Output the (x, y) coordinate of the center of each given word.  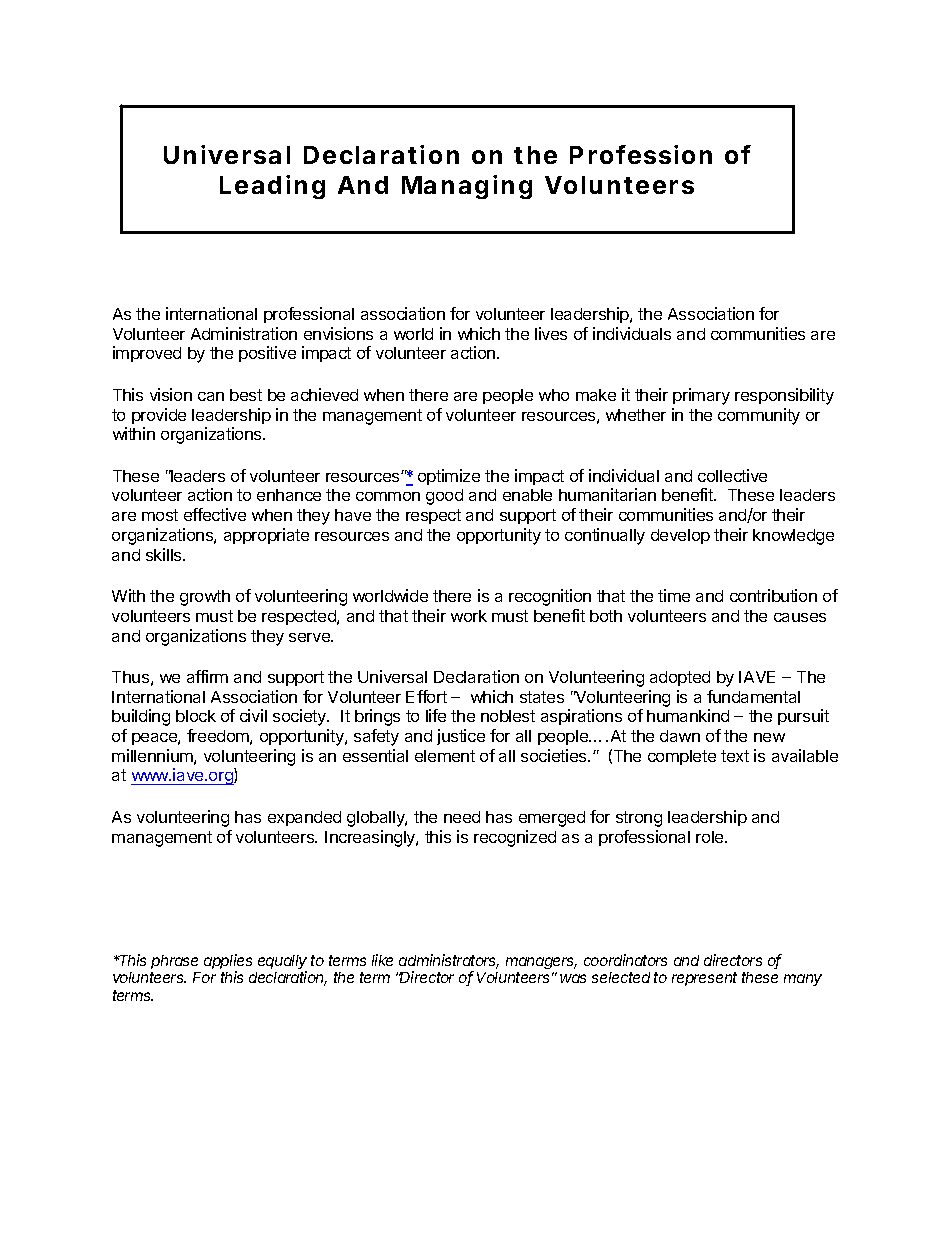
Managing (467, 187)
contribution (773, 595)
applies (228, 963)
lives (551, 333)
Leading (272, 187)
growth (205, 598)
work (469, 616)
